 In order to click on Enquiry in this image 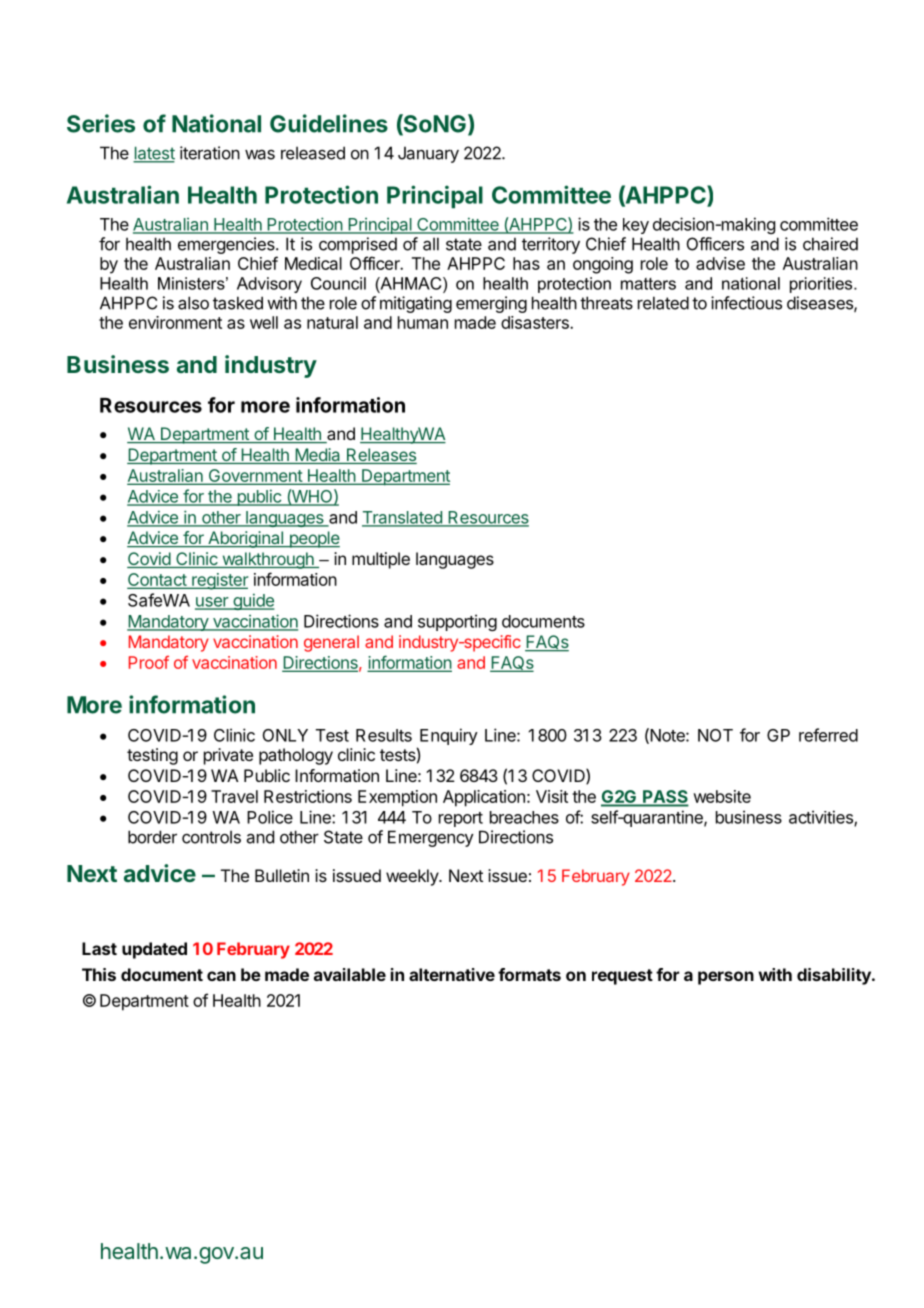, I will do `click(449, 736)`.
